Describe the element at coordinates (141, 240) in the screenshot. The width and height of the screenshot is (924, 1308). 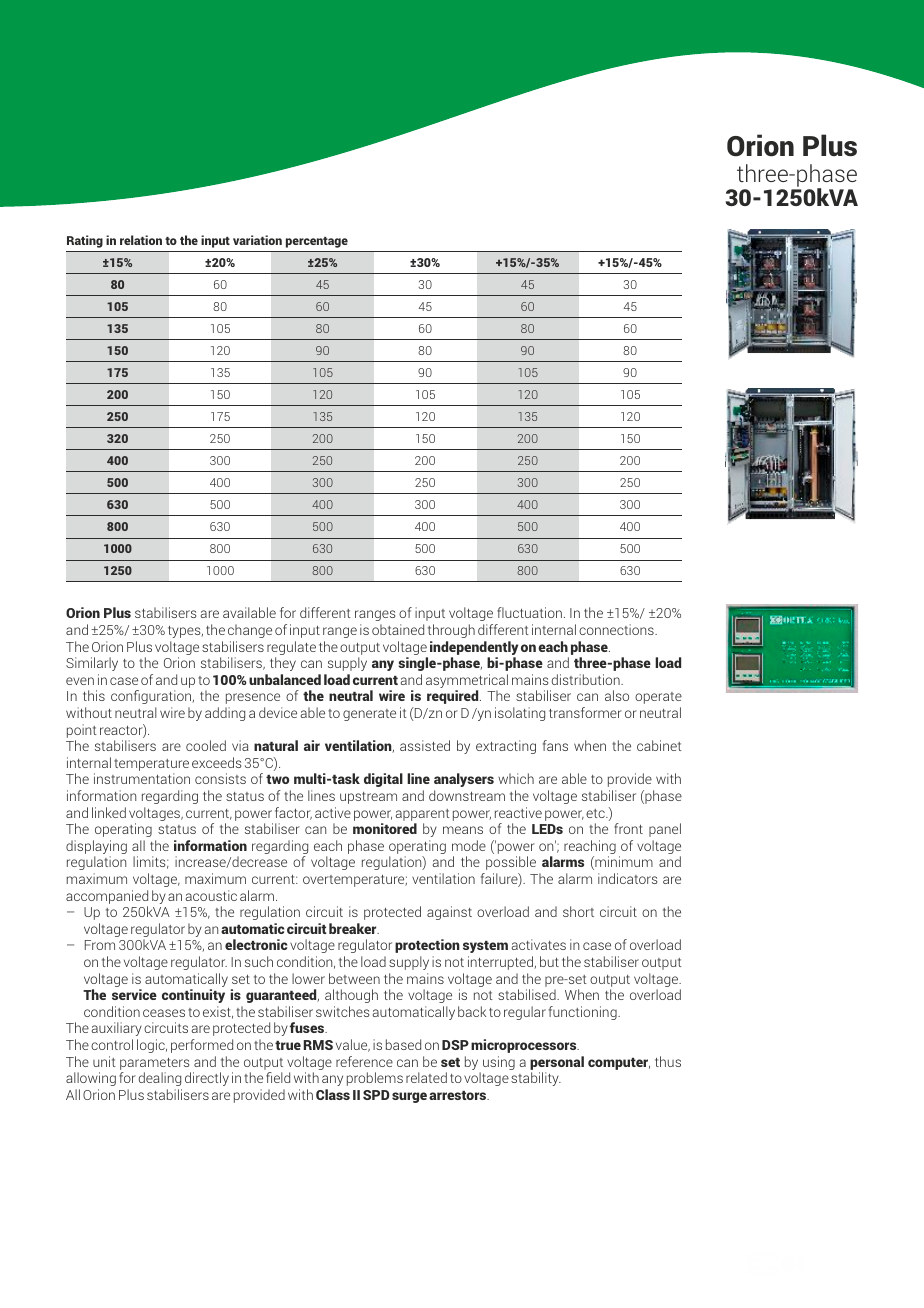
I see `relation` at that location.
